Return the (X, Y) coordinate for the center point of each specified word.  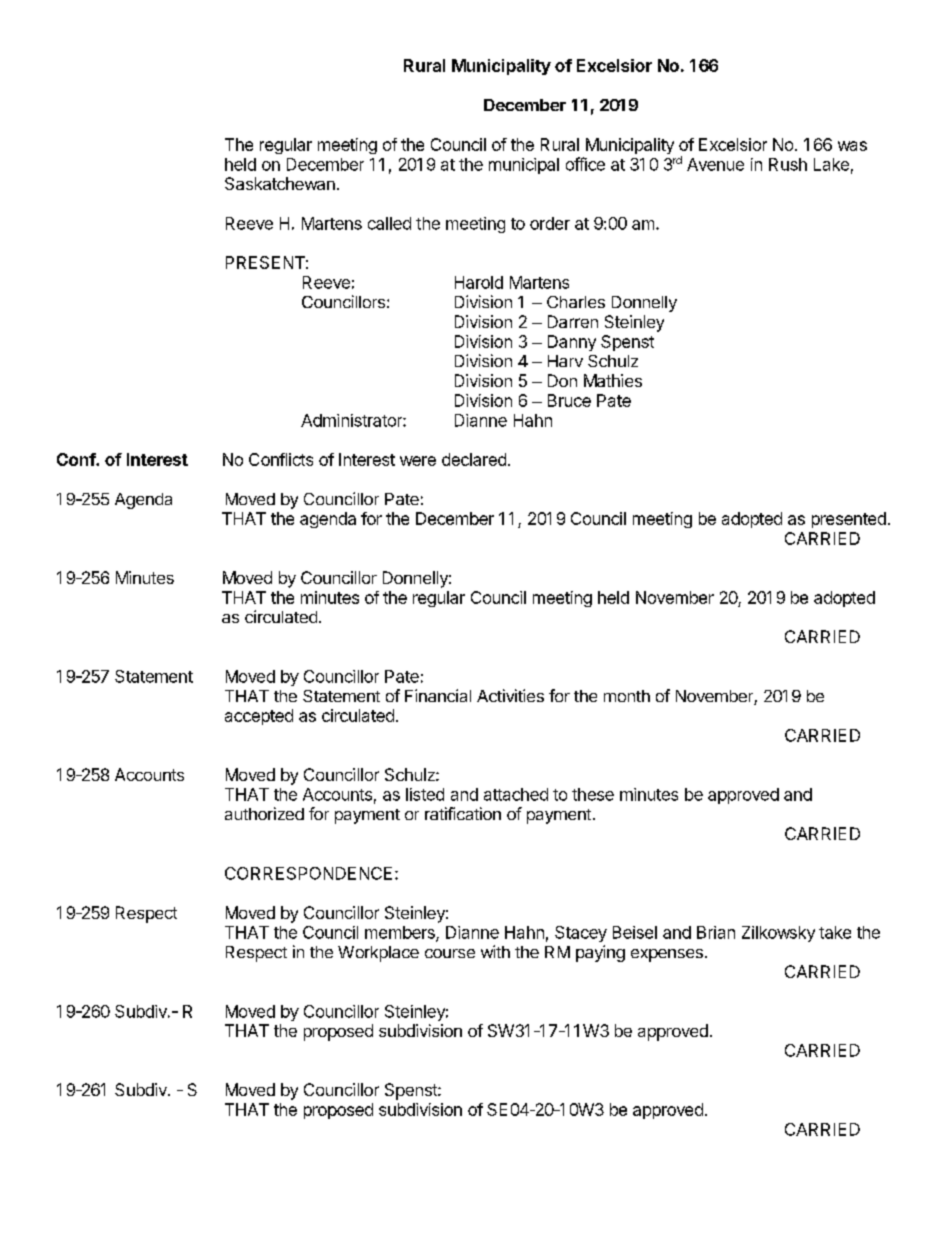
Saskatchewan (280, 183)
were (418, 461)
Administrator (352, 420)
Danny (572, 343)
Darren (573, 321)
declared (474, 459)
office (585, 164)
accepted (259, 717)
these (593, 794)
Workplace (378, 954)
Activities (510, 695)
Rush (788, 164)
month (627, 696)
